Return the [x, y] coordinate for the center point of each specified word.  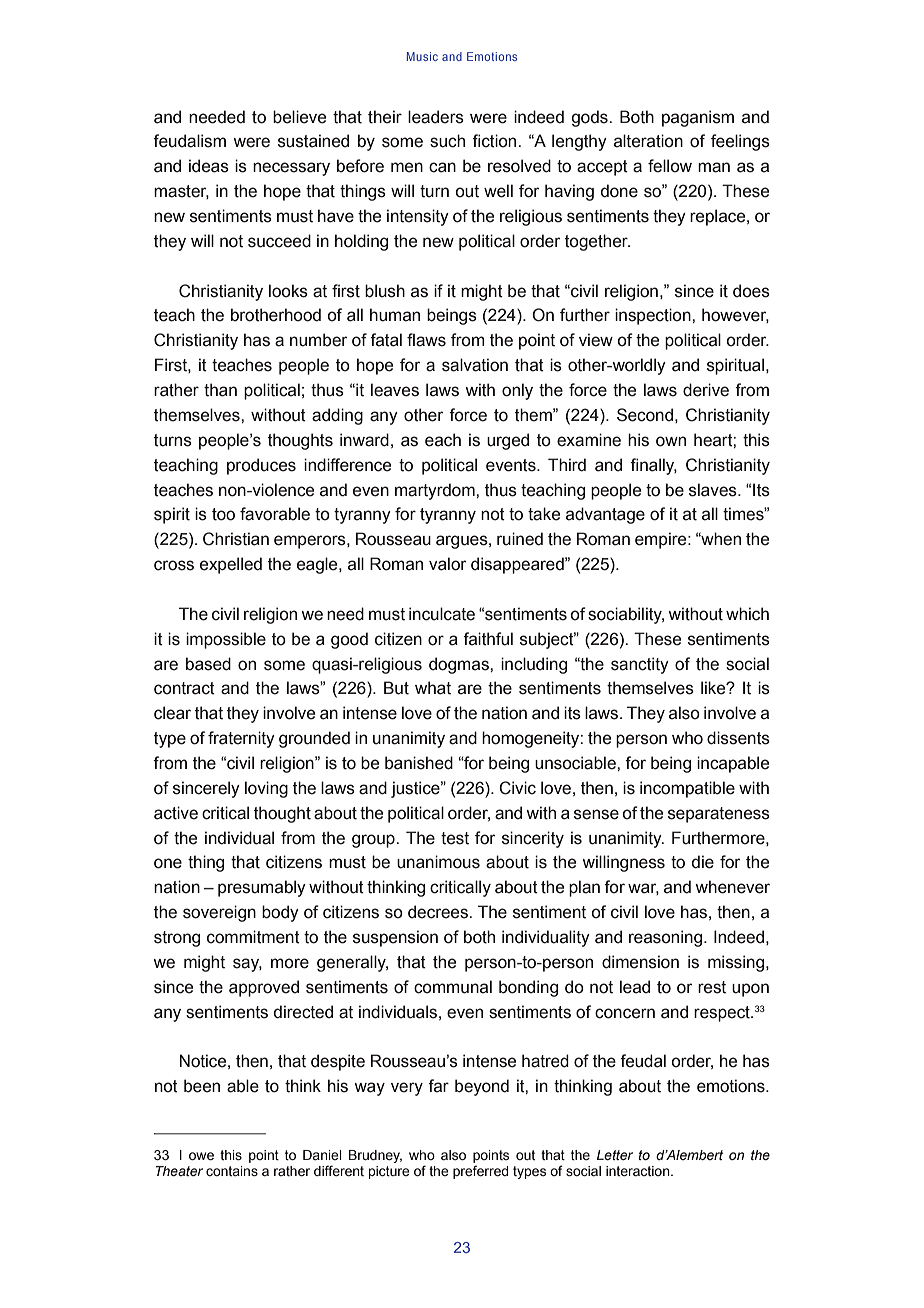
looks [288, 291]
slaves [714, 490]
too [223, 514]
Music [422, 56]
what [433, 688]
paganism [698, 118]
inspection [654, 316]
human [395, 315]
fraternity [241, 739]
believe [299, 117]
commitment [253, 937]
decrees [439, 912]
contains [232, 1171]
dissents [738, 738]
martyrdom [436, 491]
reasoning [667, 938]
